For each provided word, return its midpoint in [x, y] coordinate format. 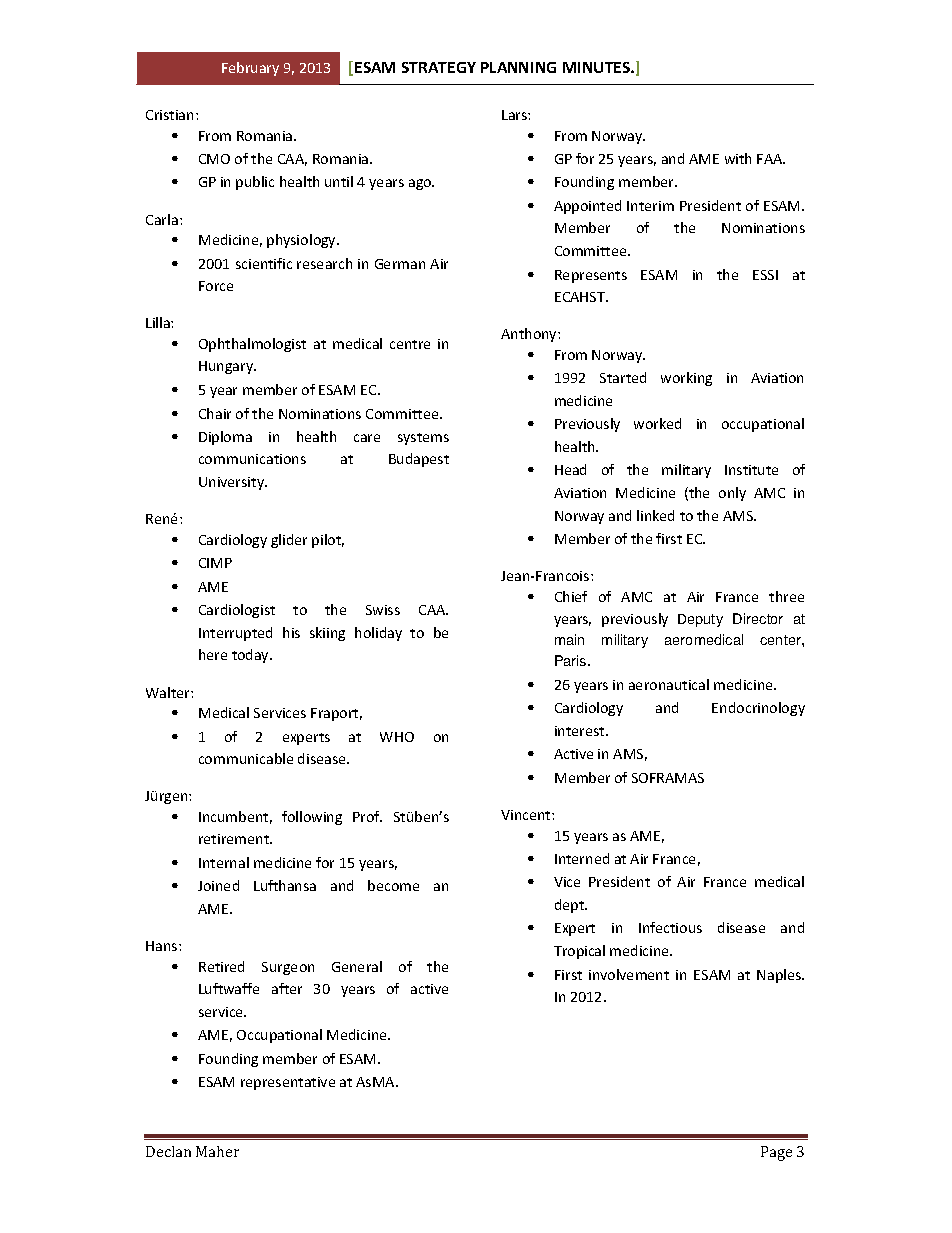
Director [758, 618]
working [686, 379]
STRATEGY [439, 67]
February [250, 69]
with [738, 158]
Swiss [383, 610]
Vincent [527, 815]
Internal [224, 862]
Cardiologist [237, 611]
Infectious [670, 927]
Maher [217, 1151]
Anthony [530, 335]
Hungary [227, 367]
